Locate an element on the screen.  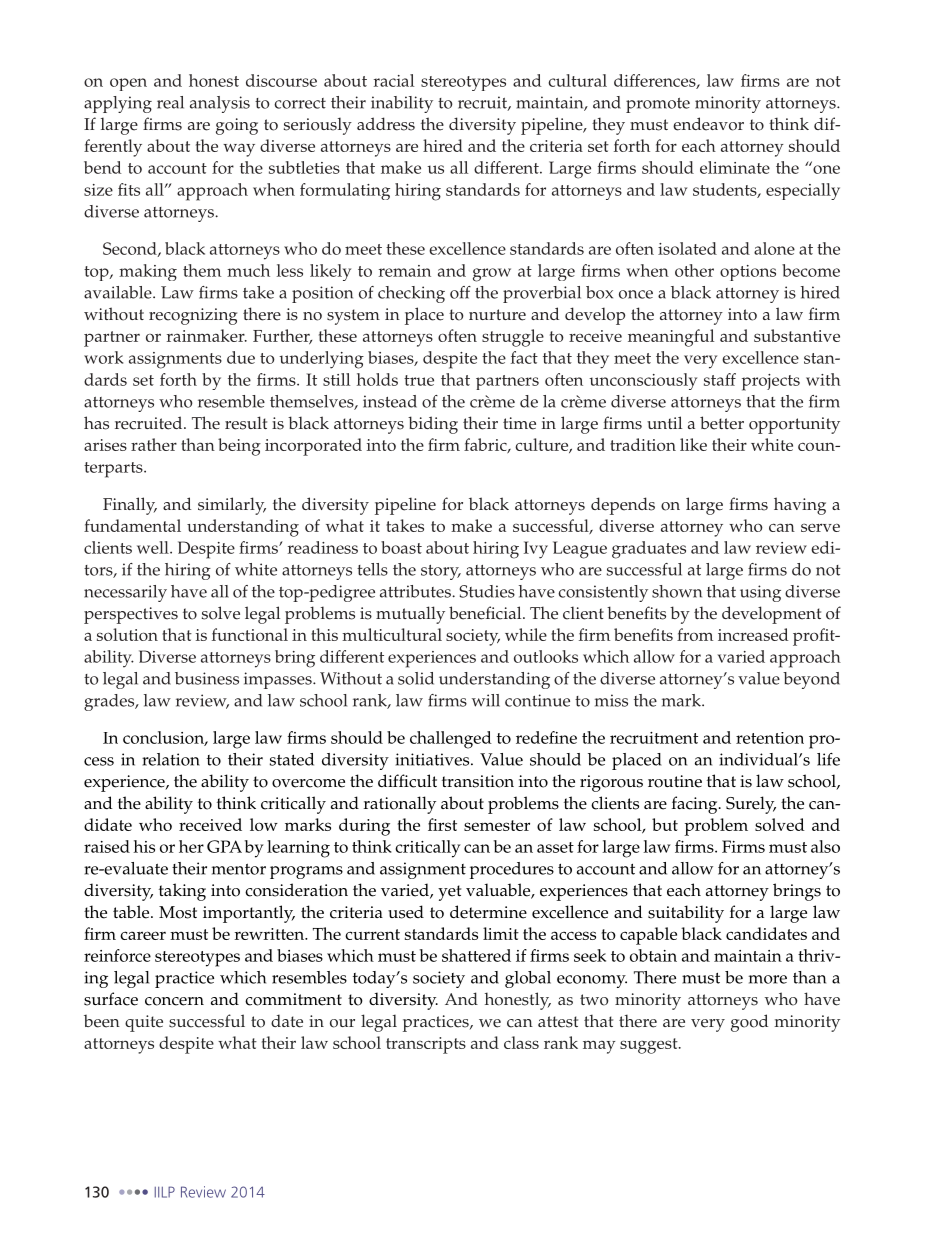
well is located at coordinates (154, 547).
